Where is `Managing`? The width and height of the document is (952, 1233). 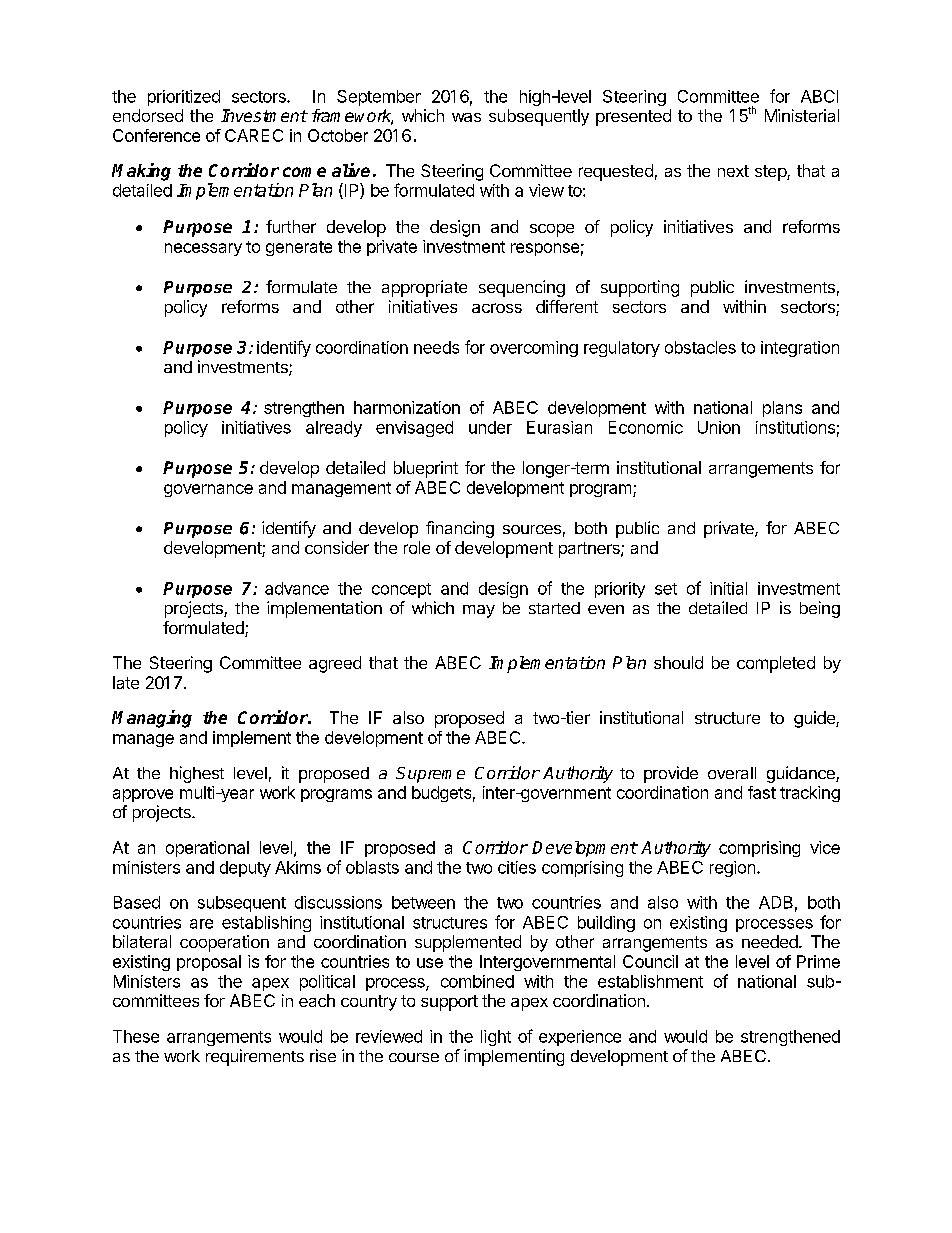
Managing is located at coordinates (152, 719).
